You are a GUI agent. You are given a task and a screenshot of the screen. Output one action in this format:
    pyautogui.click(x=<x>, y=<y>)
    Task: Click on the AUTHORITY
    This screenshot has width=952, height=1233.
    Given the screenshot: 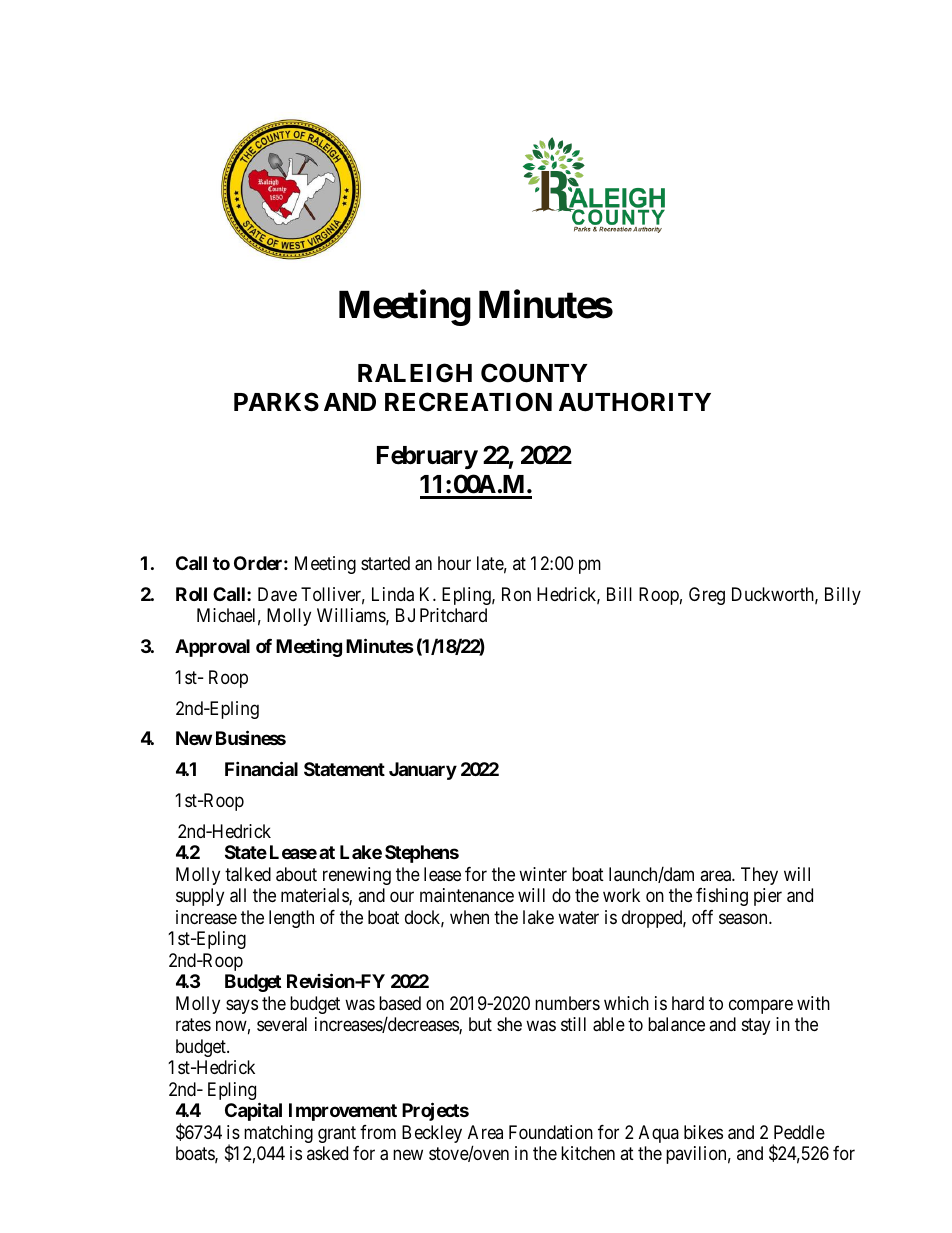 What is the action you would take?
    pyautogui.click(x=635, y=402)
